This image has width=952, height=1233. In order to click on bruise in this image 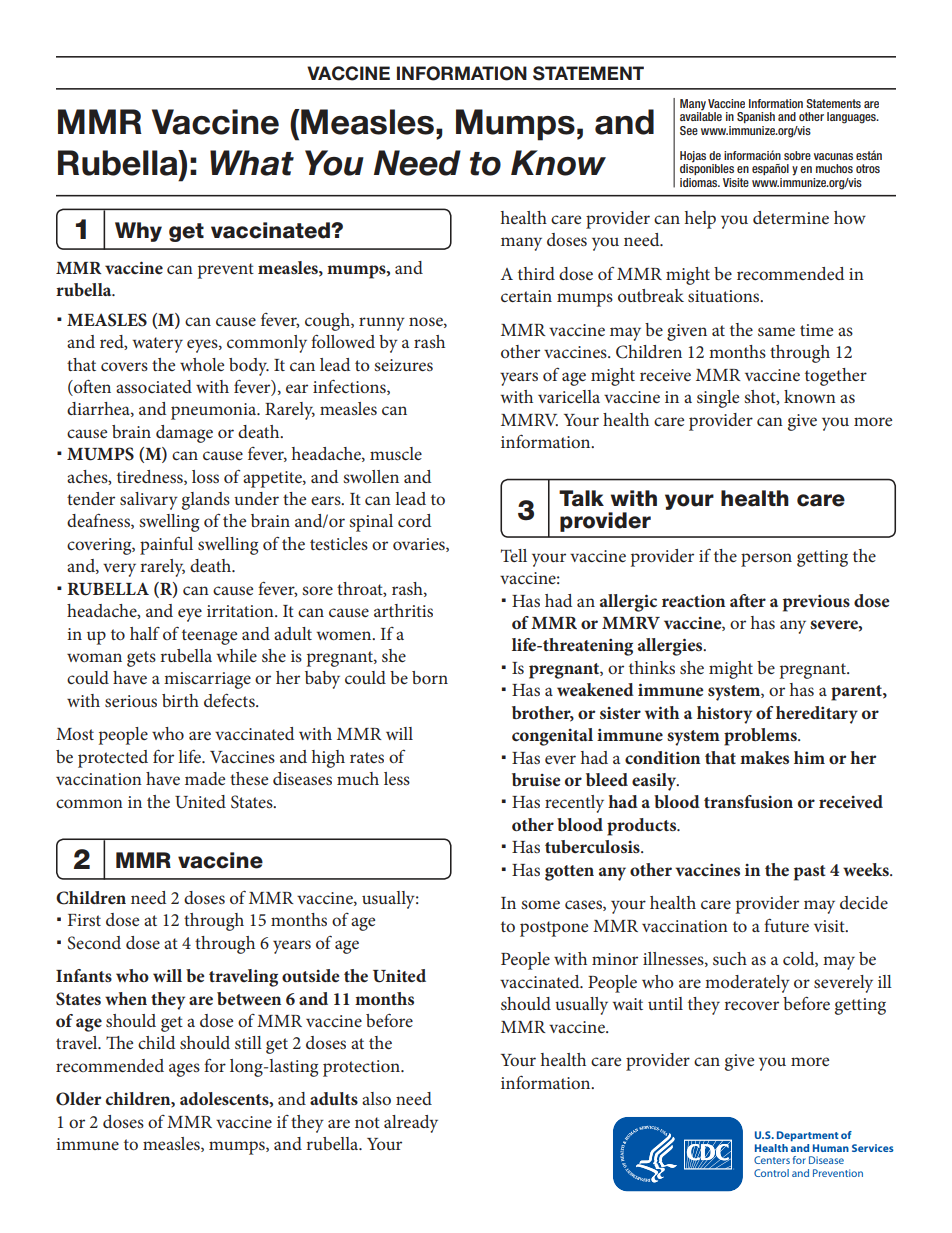, I will do `click(536, 779)`.
